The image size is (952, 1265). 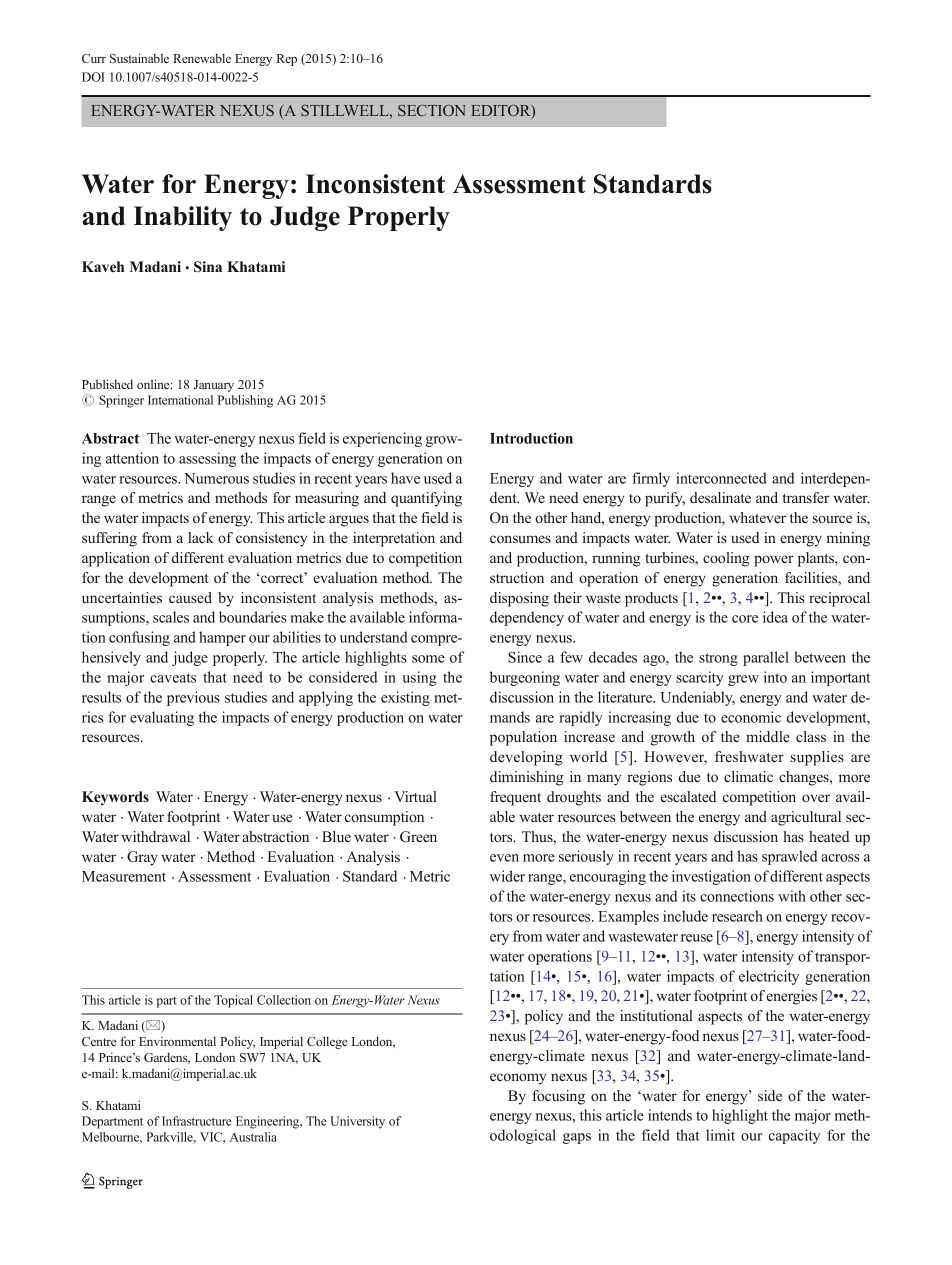 I want to click on Gray, so click(x=142, y=858).
